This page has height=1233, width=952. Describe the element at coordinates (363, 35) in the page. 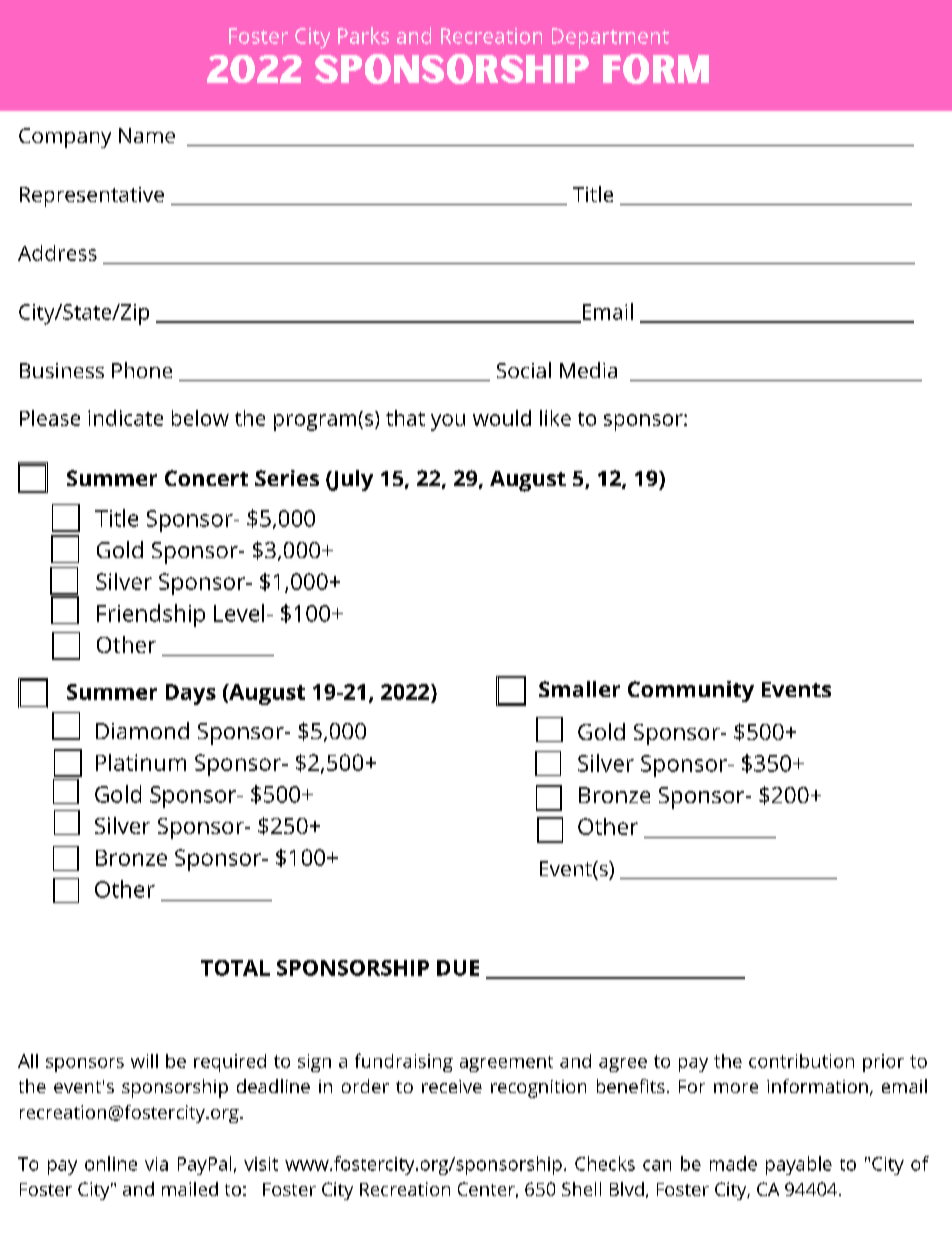

I see `Parks` at that location.
